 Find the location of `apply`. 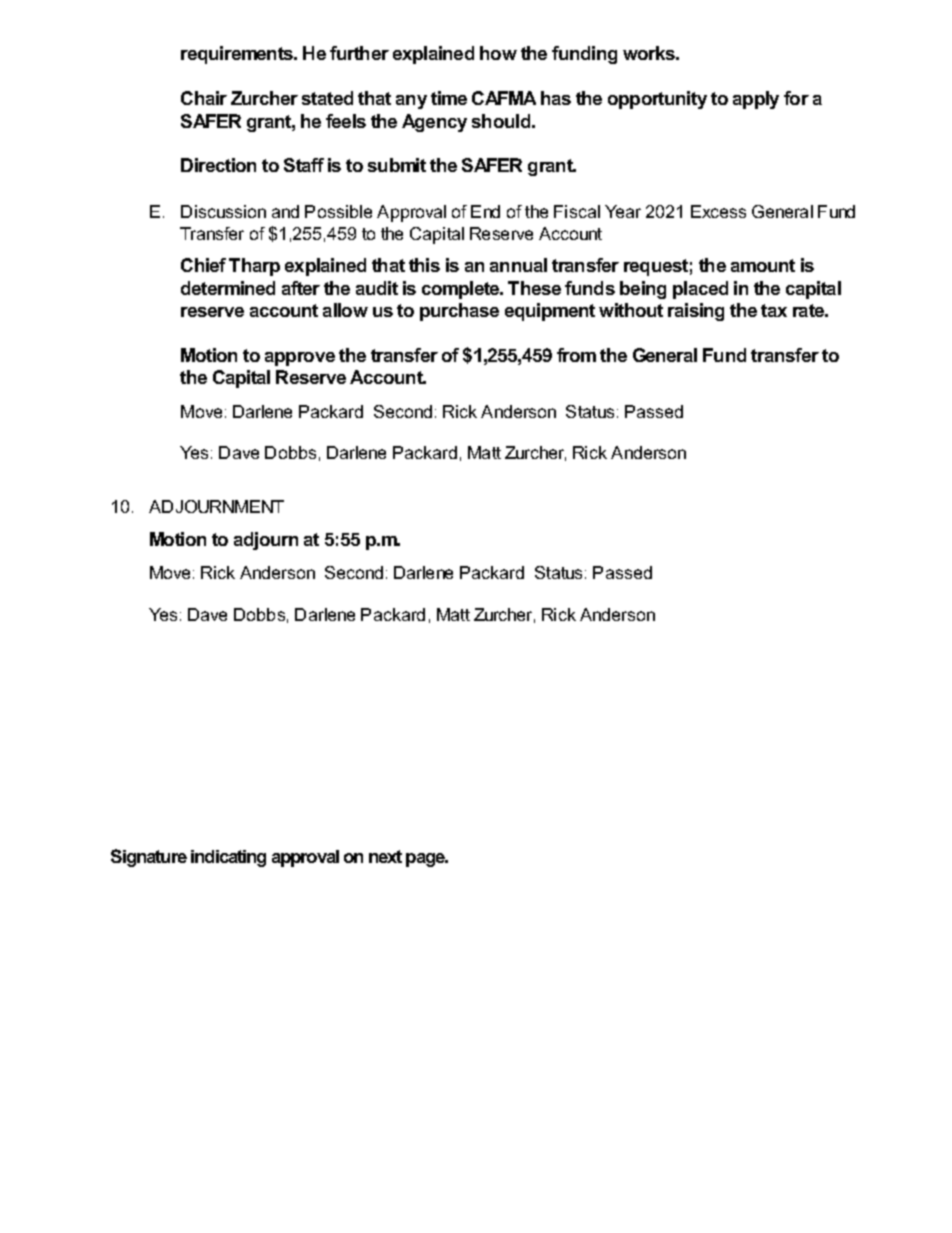

apply is located at coordinates (756, 100).
